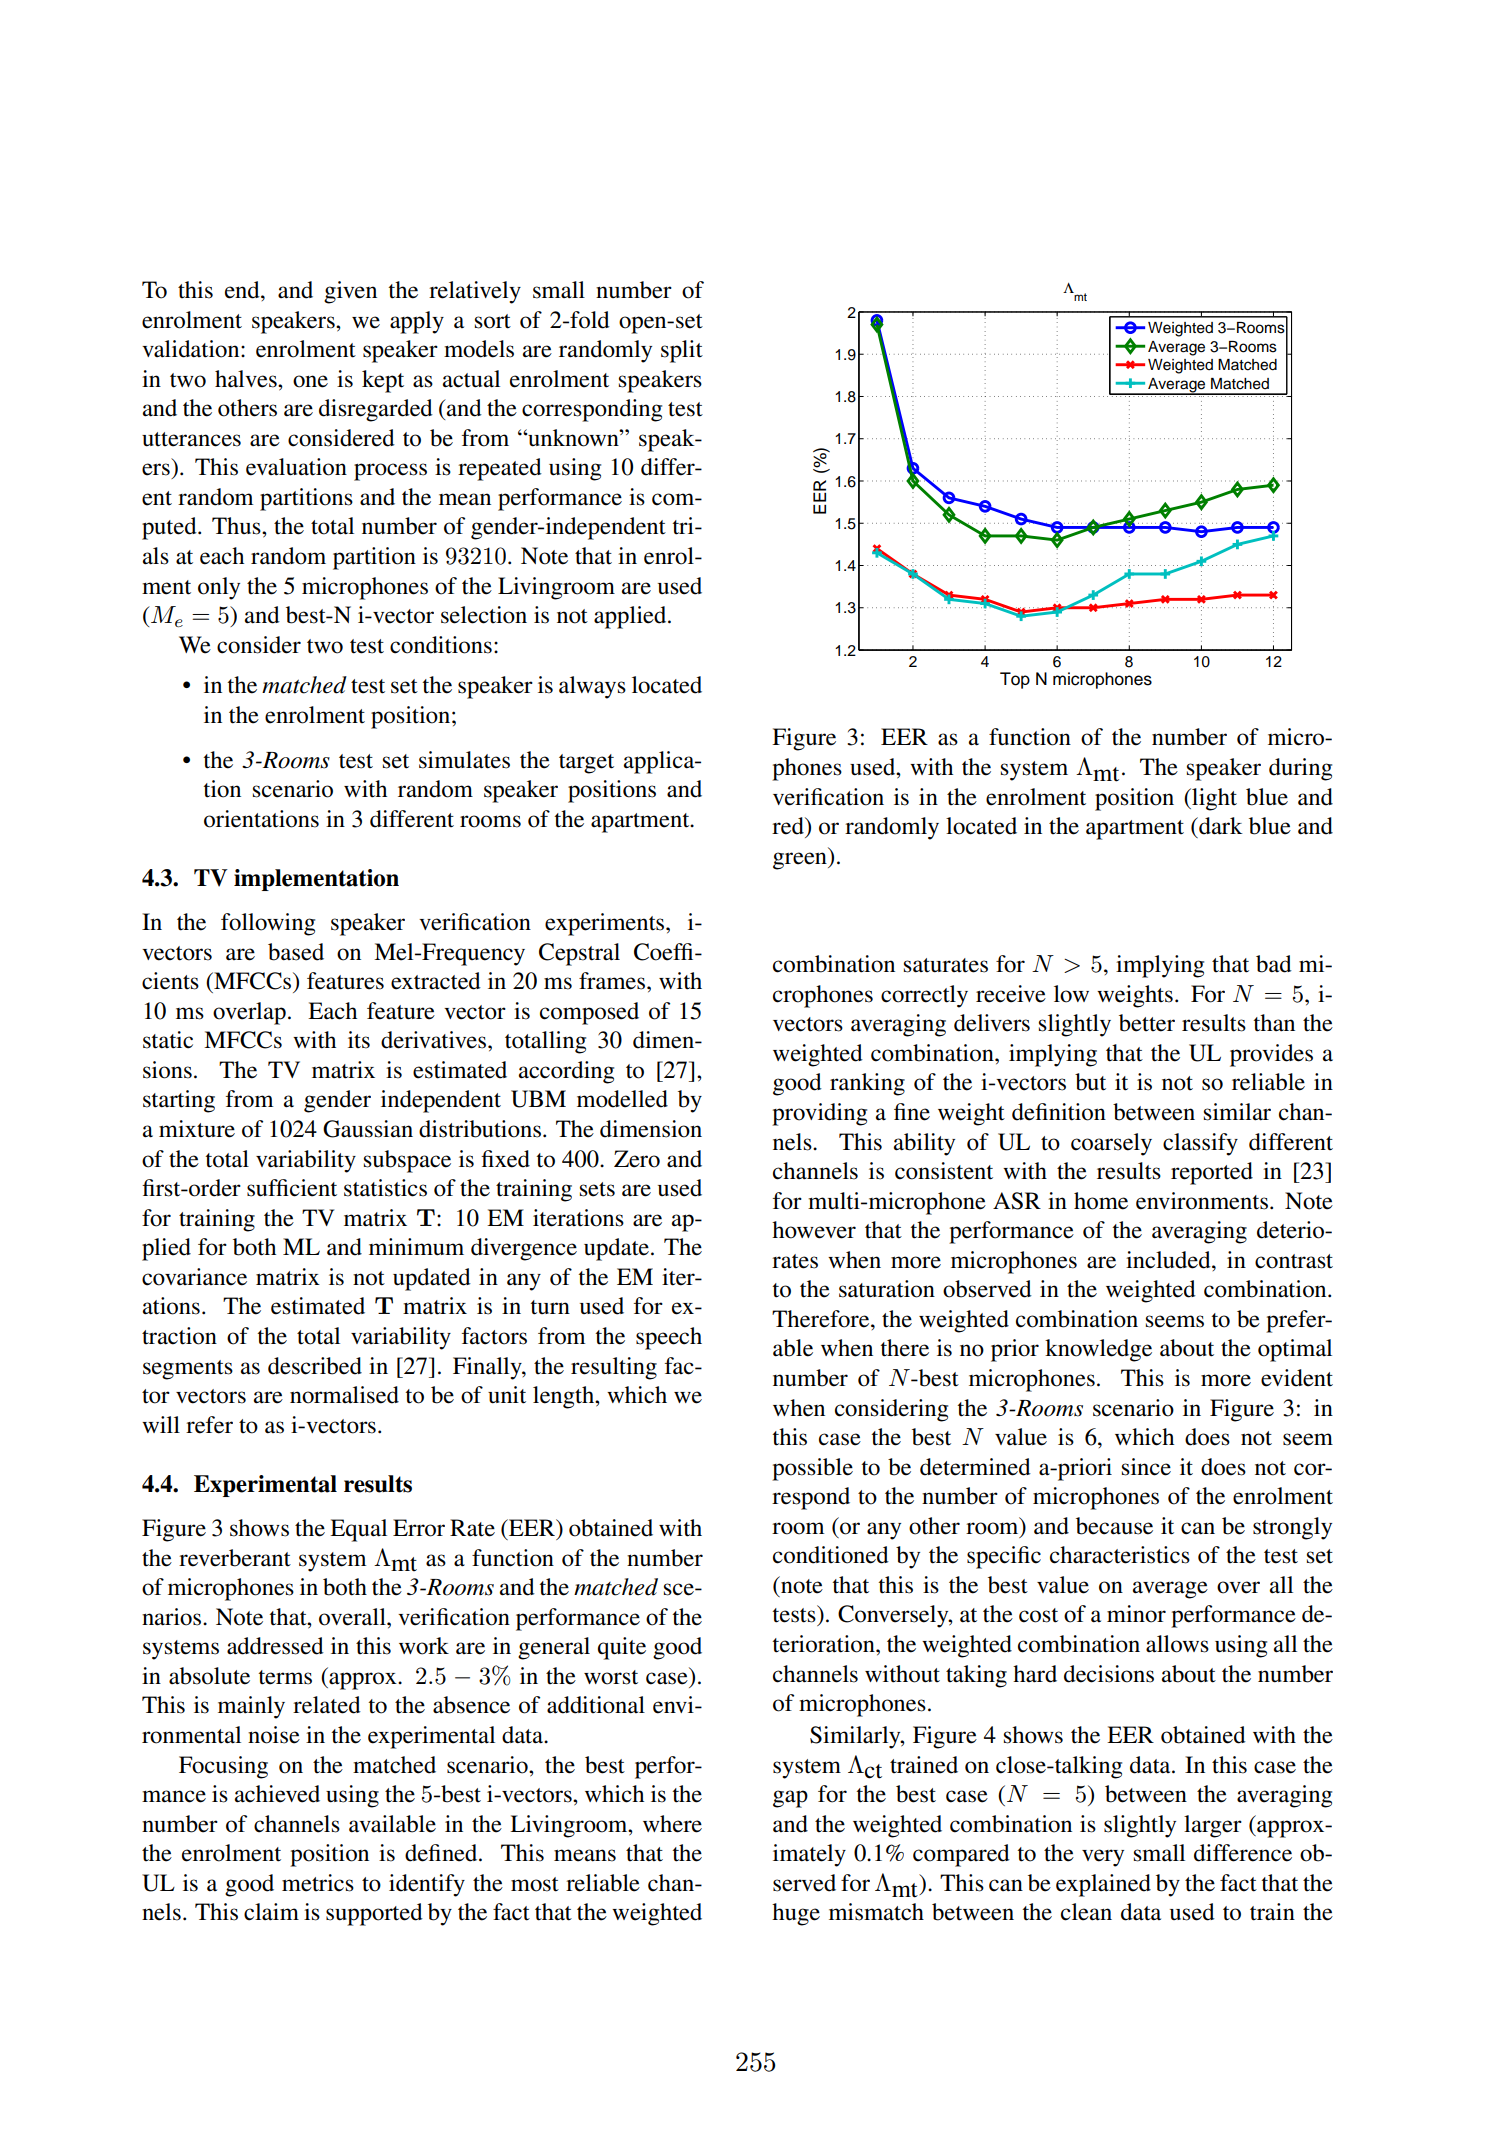 This screenshot has height=2139, width=1512. I want to click on split, so click(682, 351).
